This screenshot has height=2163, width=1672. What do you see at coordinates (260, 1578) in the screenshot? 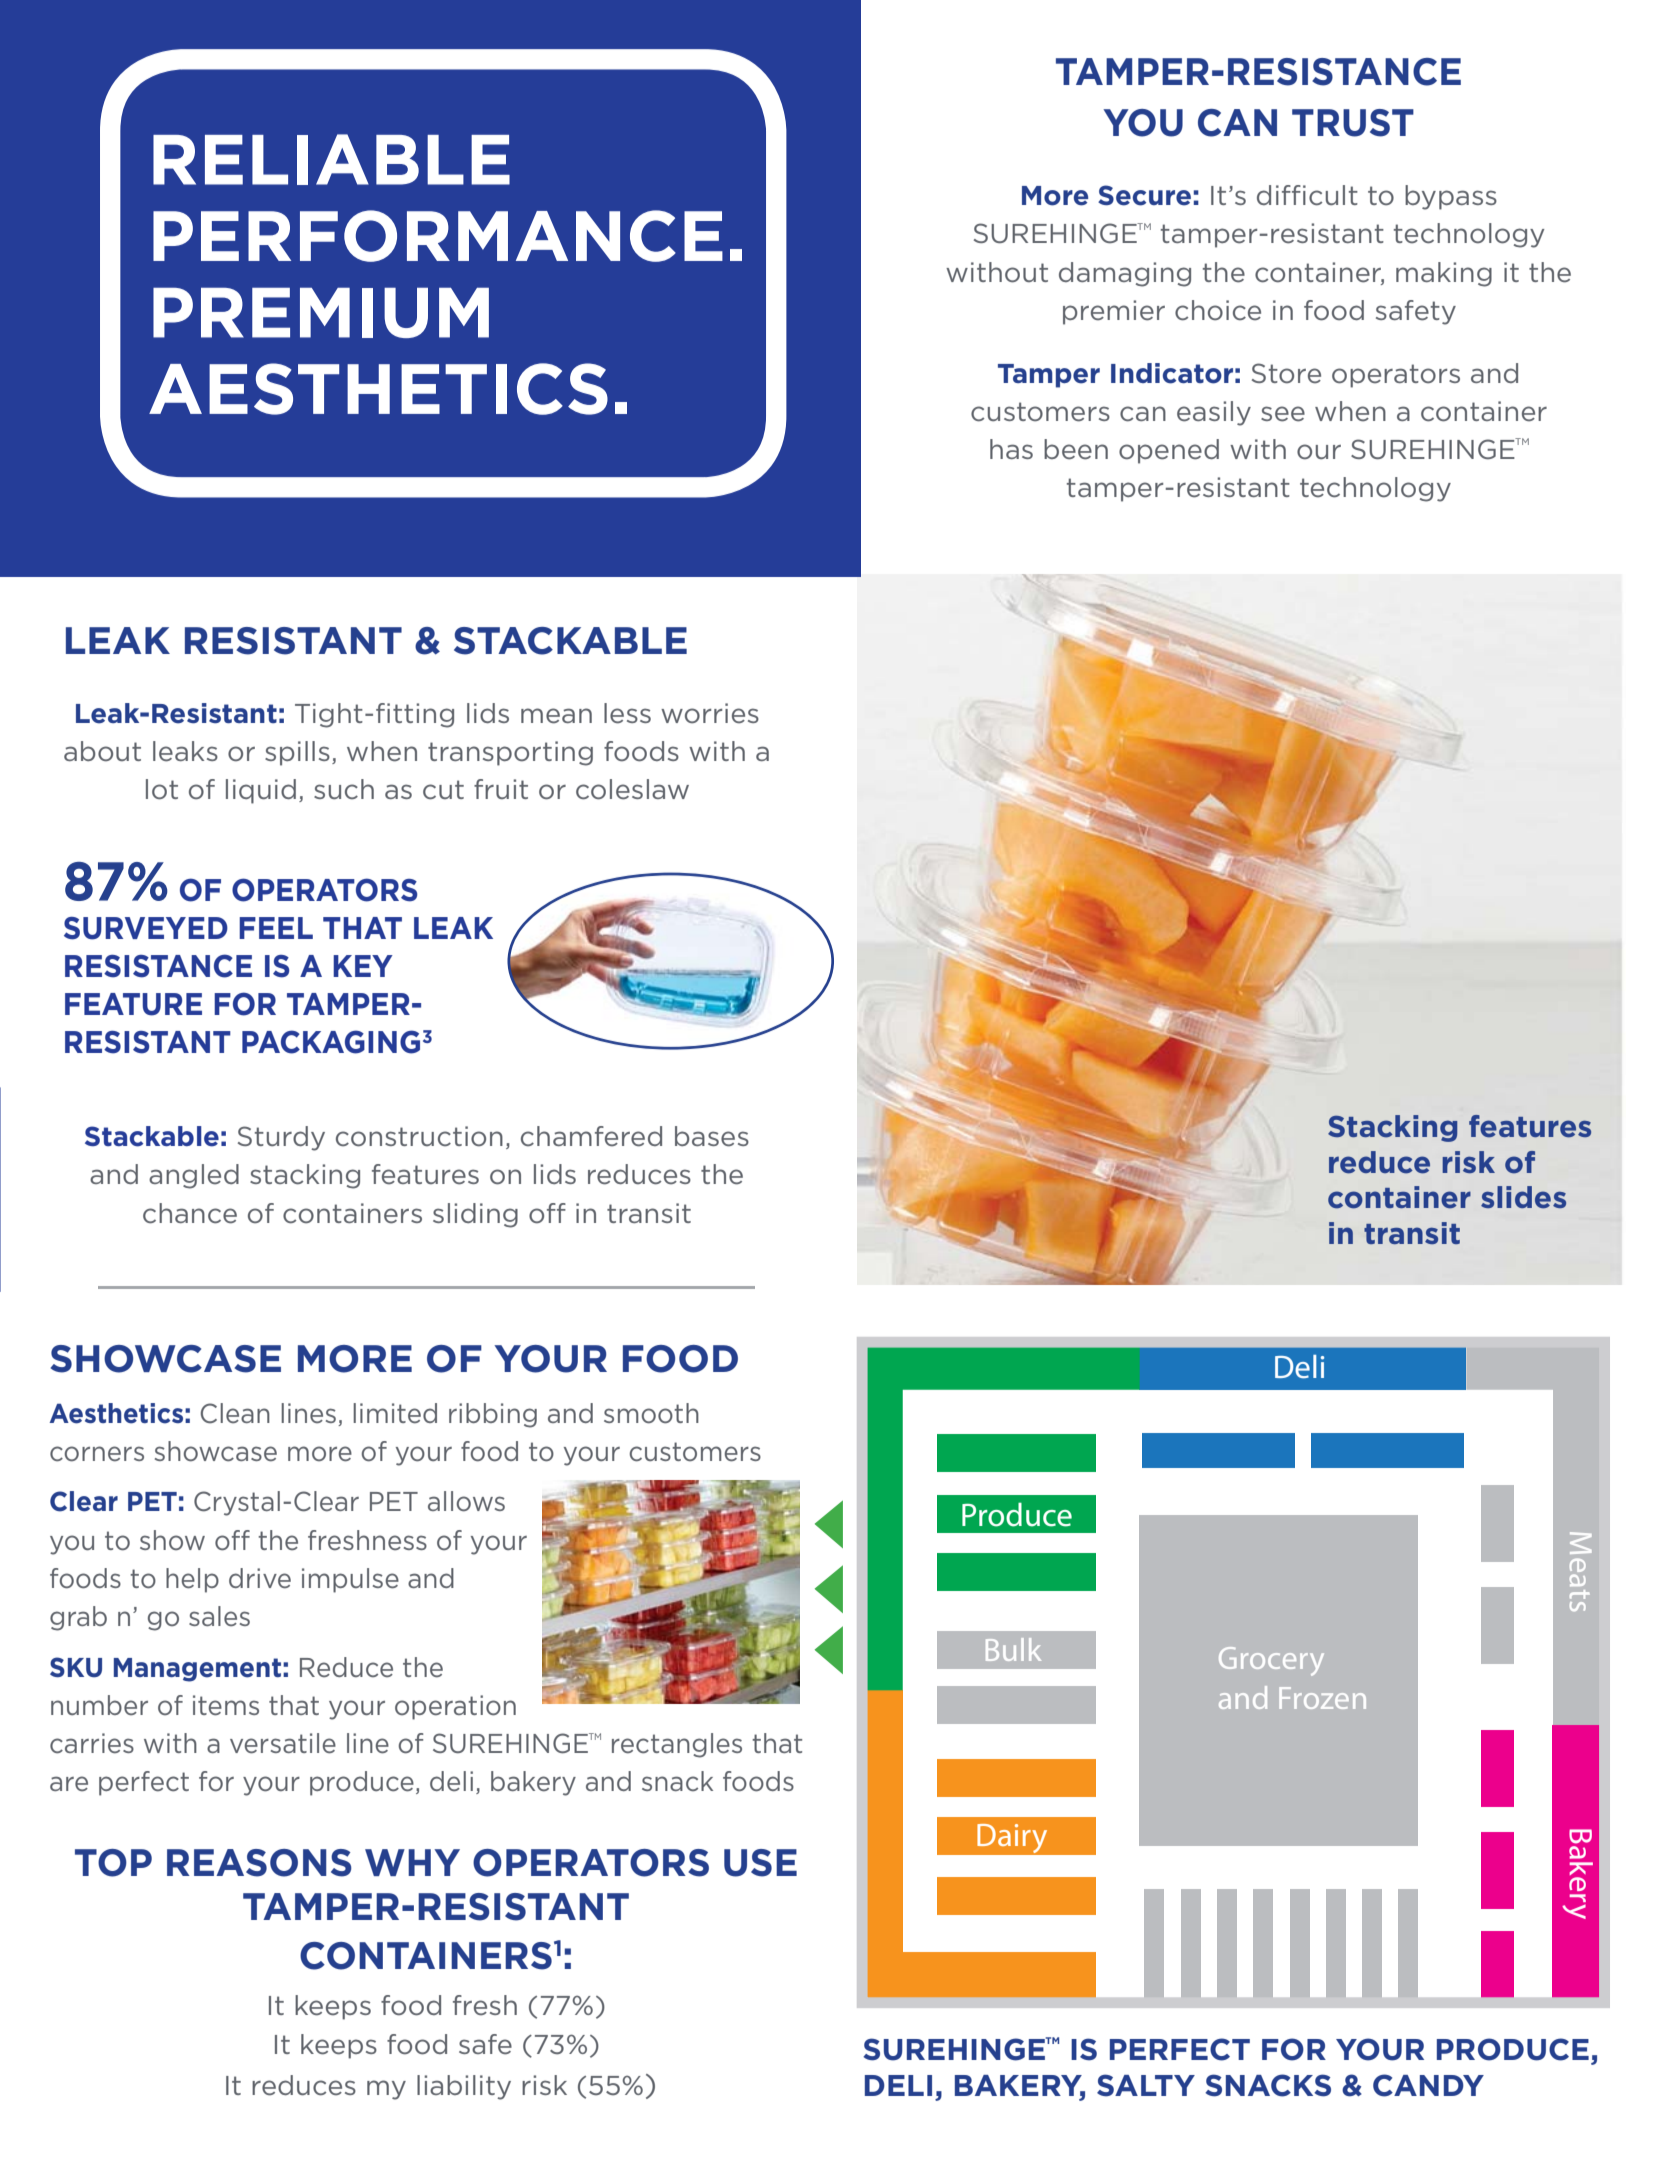
I see `drive` at bounding box center [260, 1578].
